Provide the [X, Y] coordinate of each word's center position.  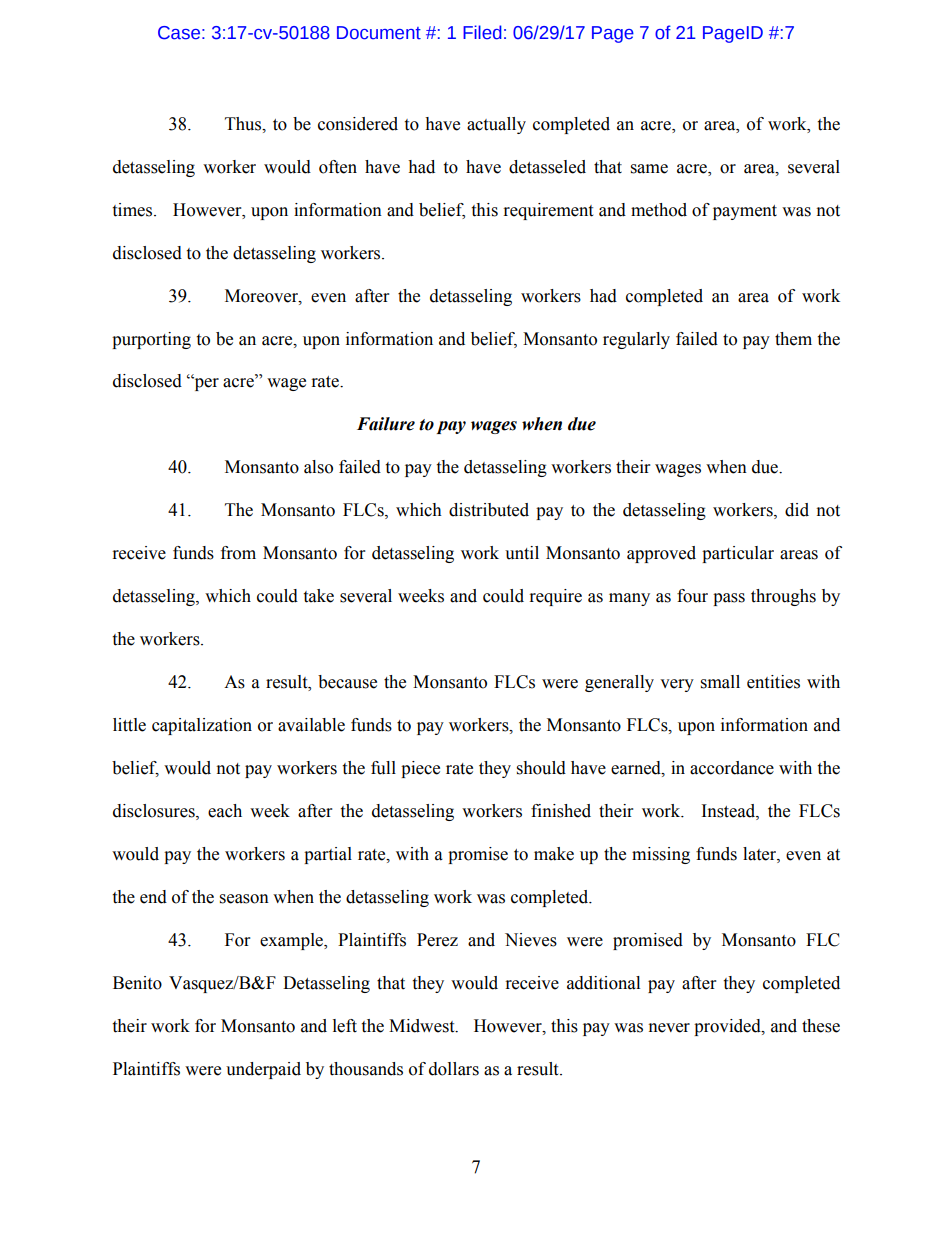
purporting [151, 340]
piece [420, 769]
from [238, 553]
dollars [454, 1069]
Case [179, 33]
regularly [636, 340]
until [522, 553]
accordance [732, 768]
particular [738, 554]
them [793, 339]
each [225, 811]
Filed [482, 32]
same [649, 169]
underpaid [263, 1070]
